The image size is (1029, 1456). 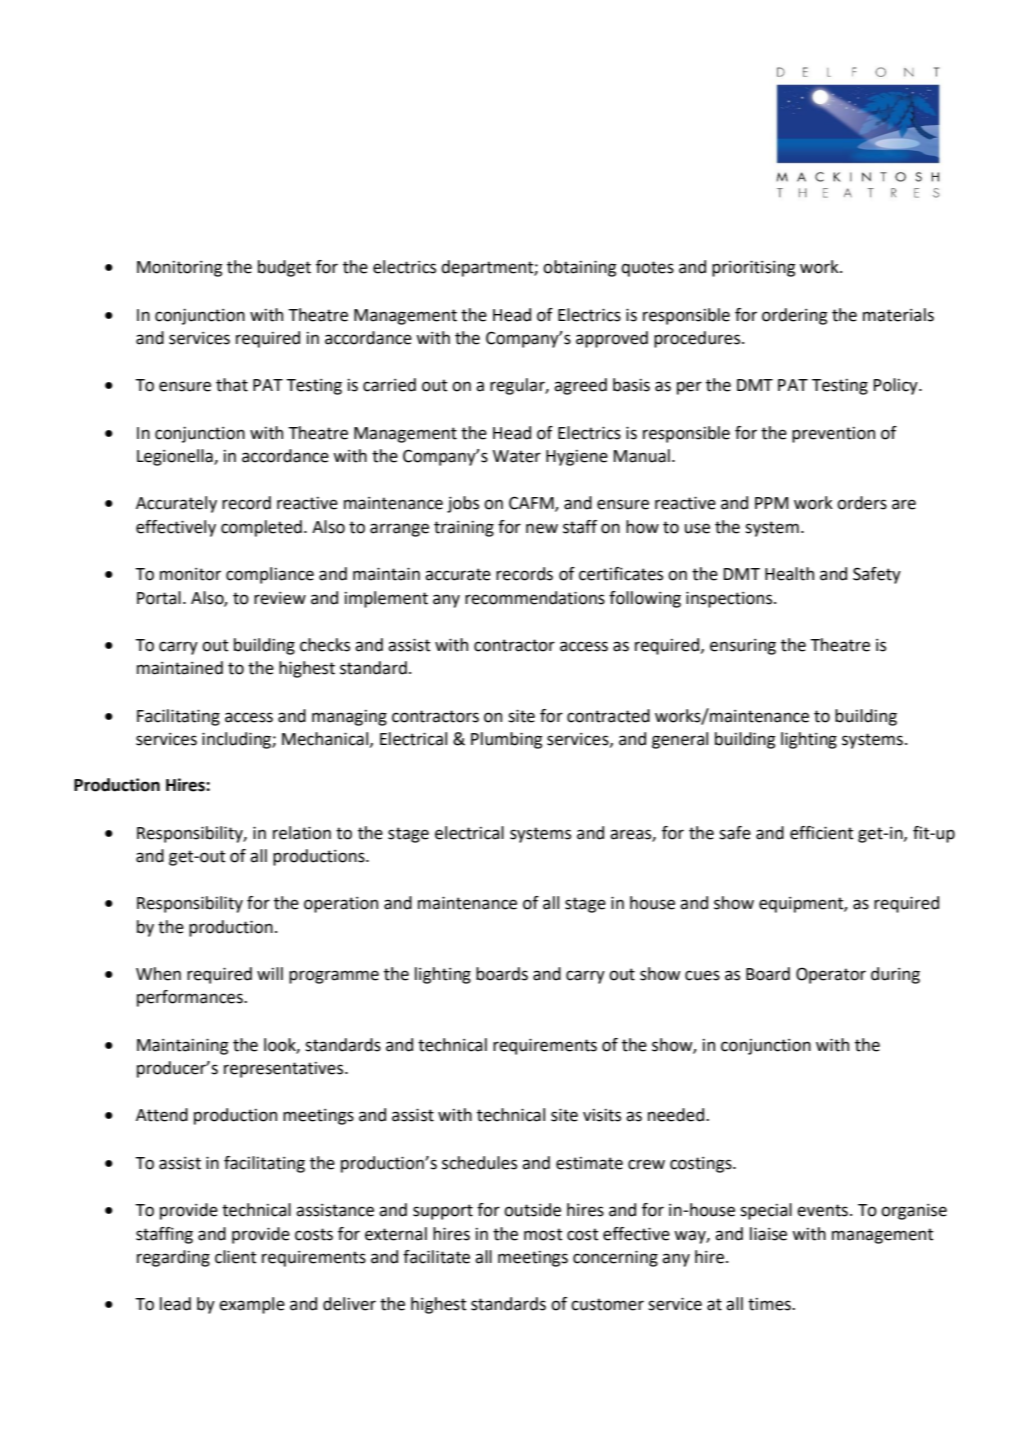 I want to click on client, so click(x=236, y=1257).
